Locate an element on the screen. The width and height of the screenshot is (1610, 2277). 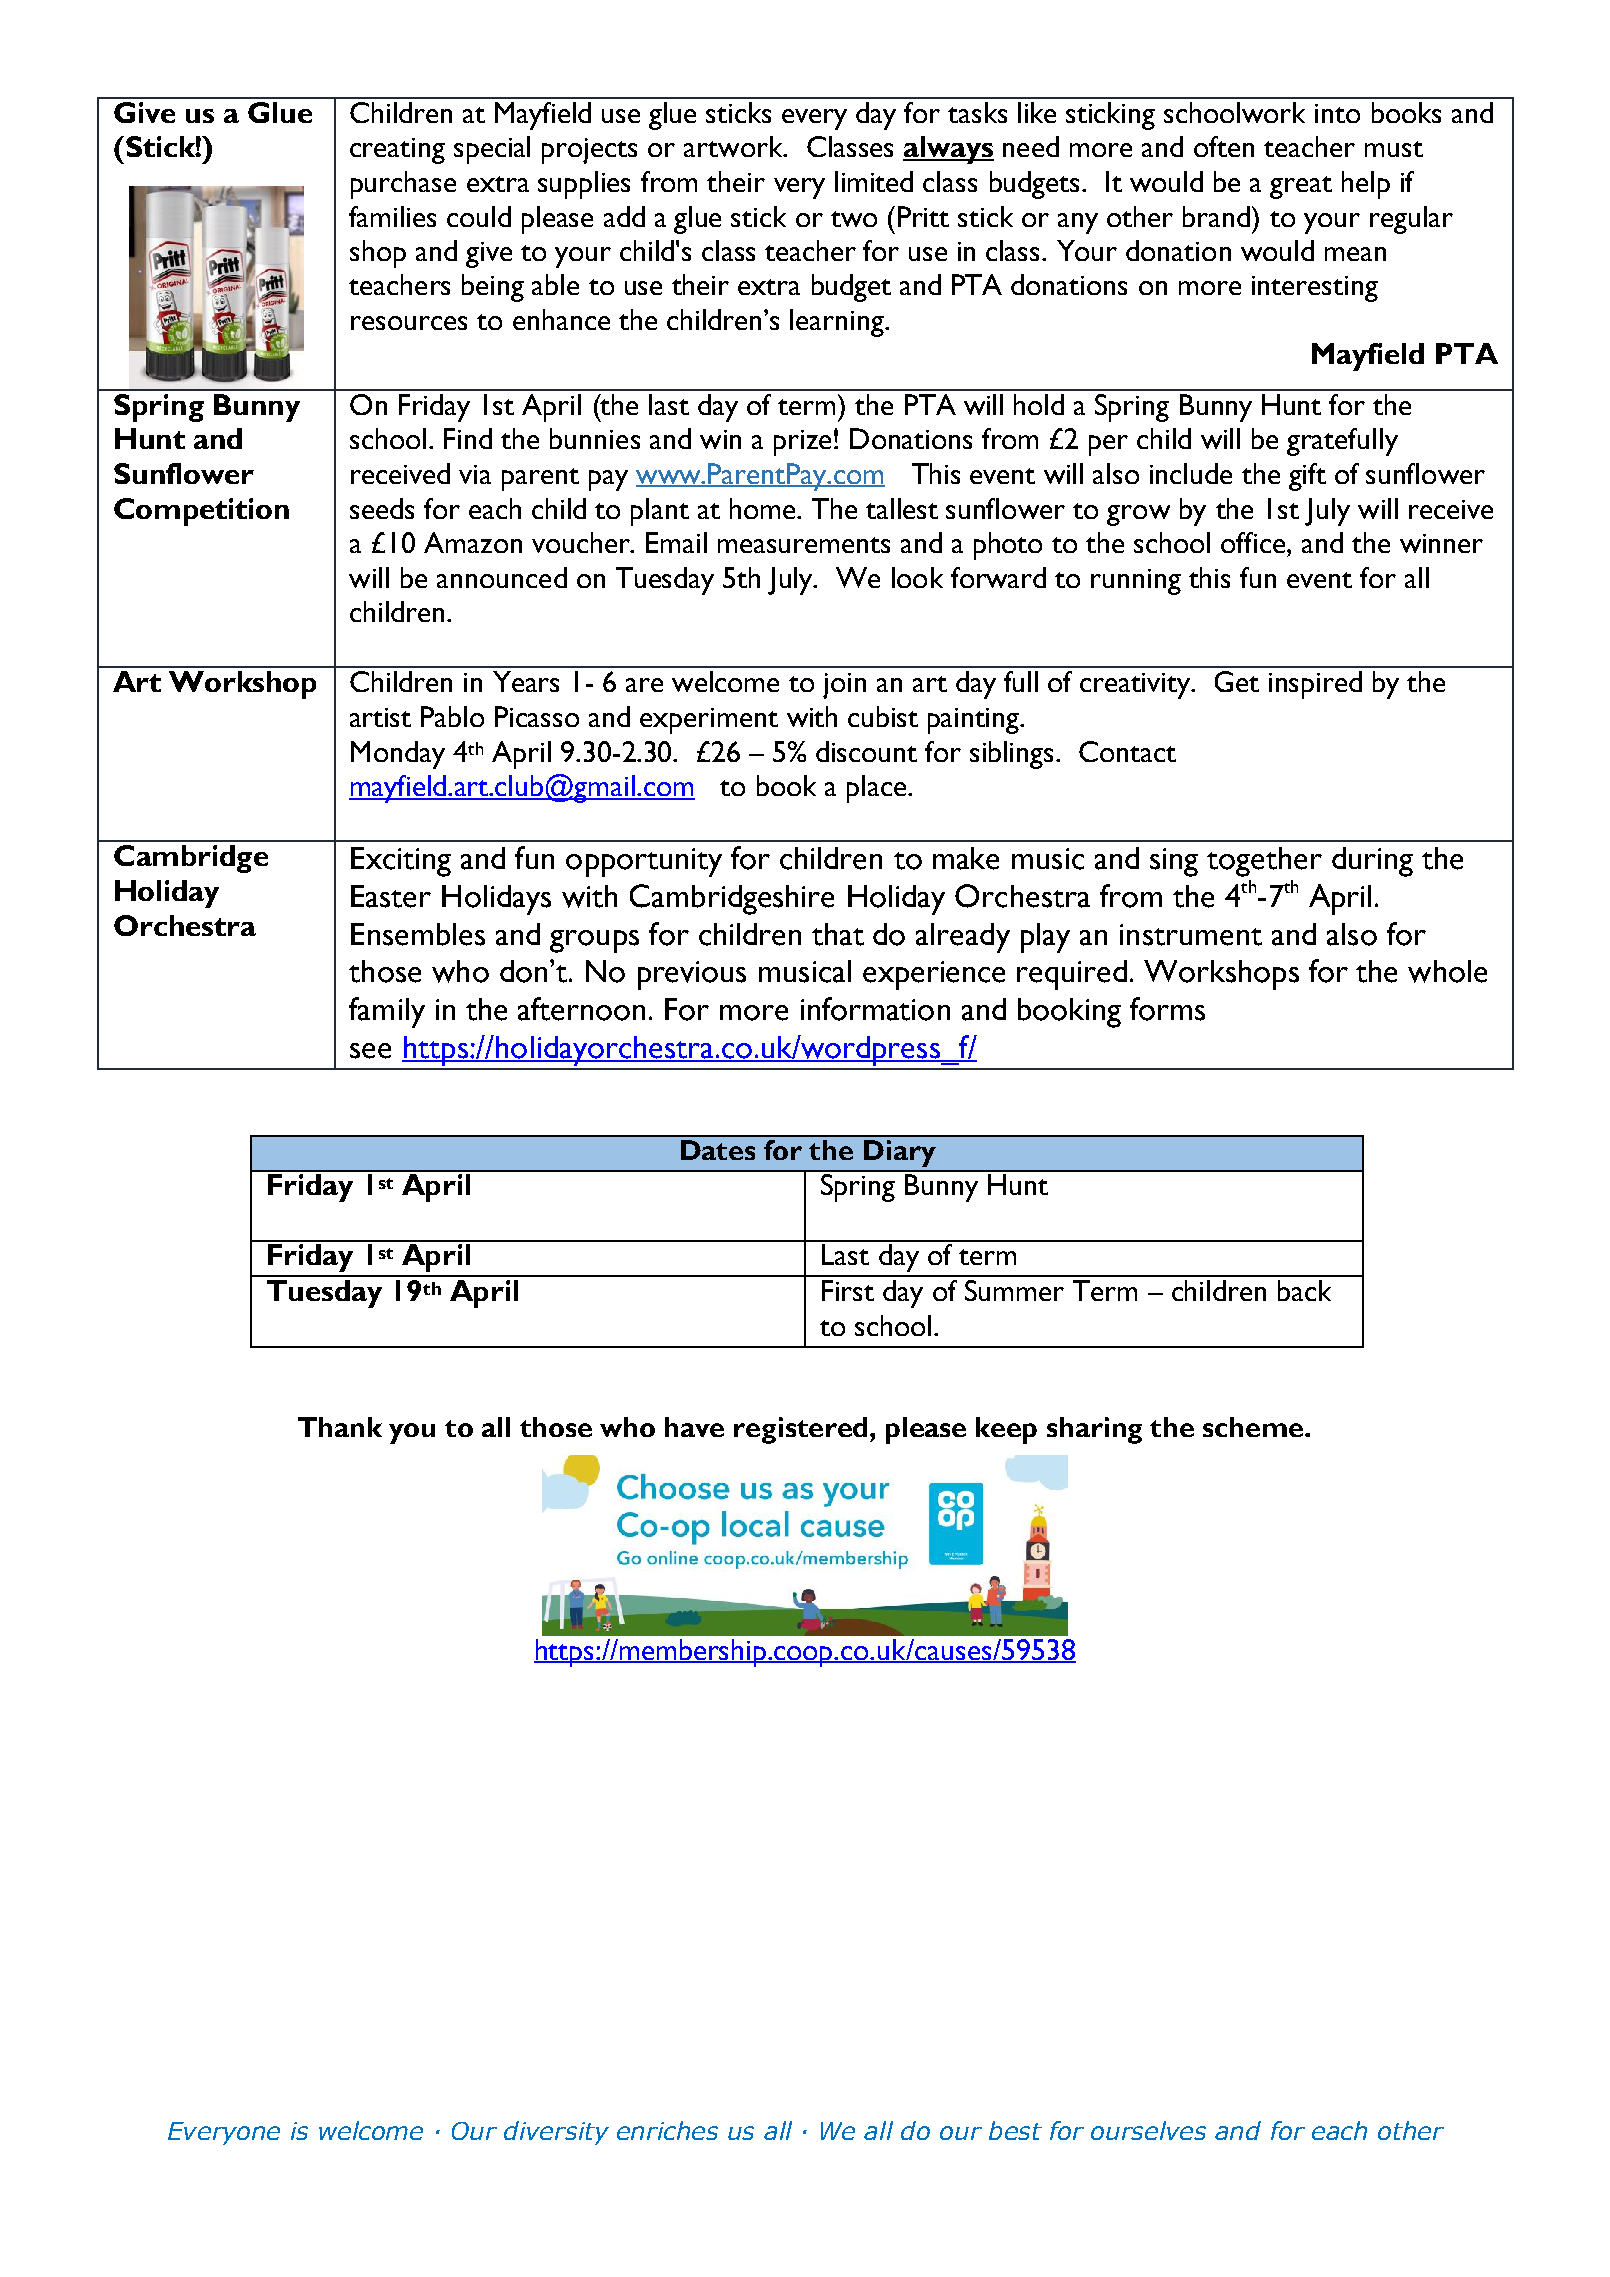
diversity is located at coordinates (556, 2133).
